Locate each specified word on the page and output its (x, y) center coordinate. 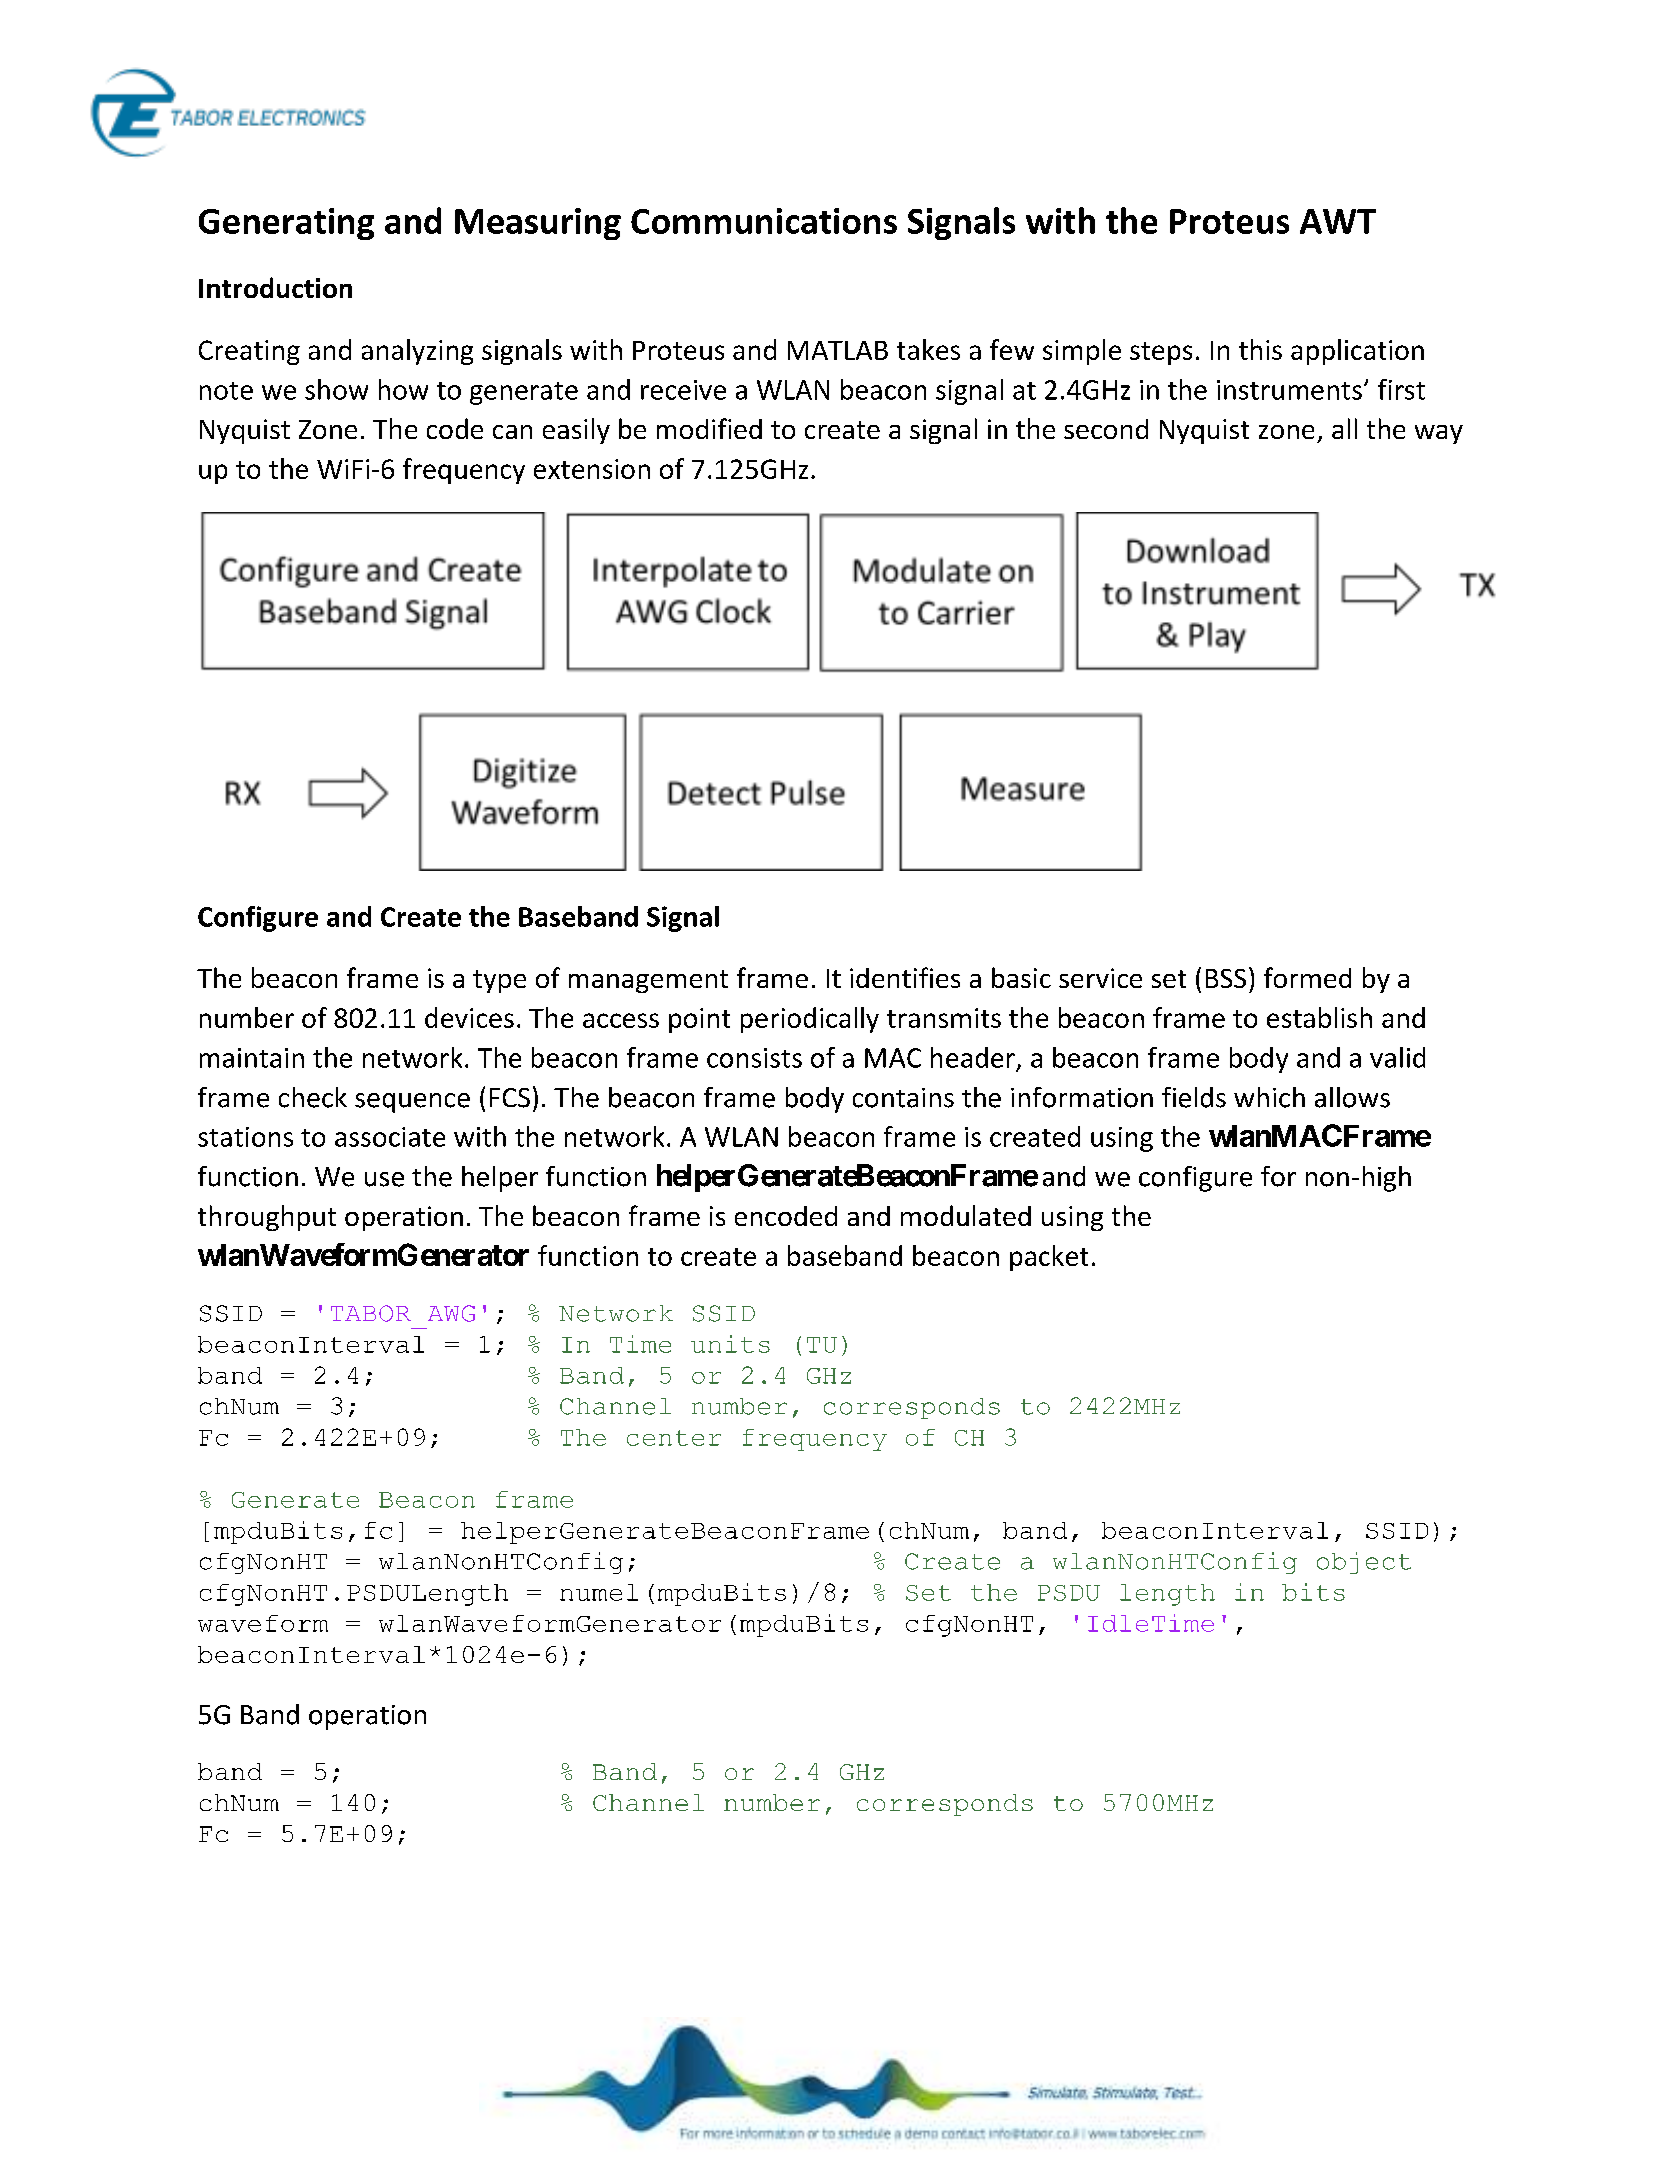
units (730, 1344)
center (674, 1438)
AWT (1338, 221)
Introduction (275, 287)
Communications (764, 221)
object (1364, 1563)
